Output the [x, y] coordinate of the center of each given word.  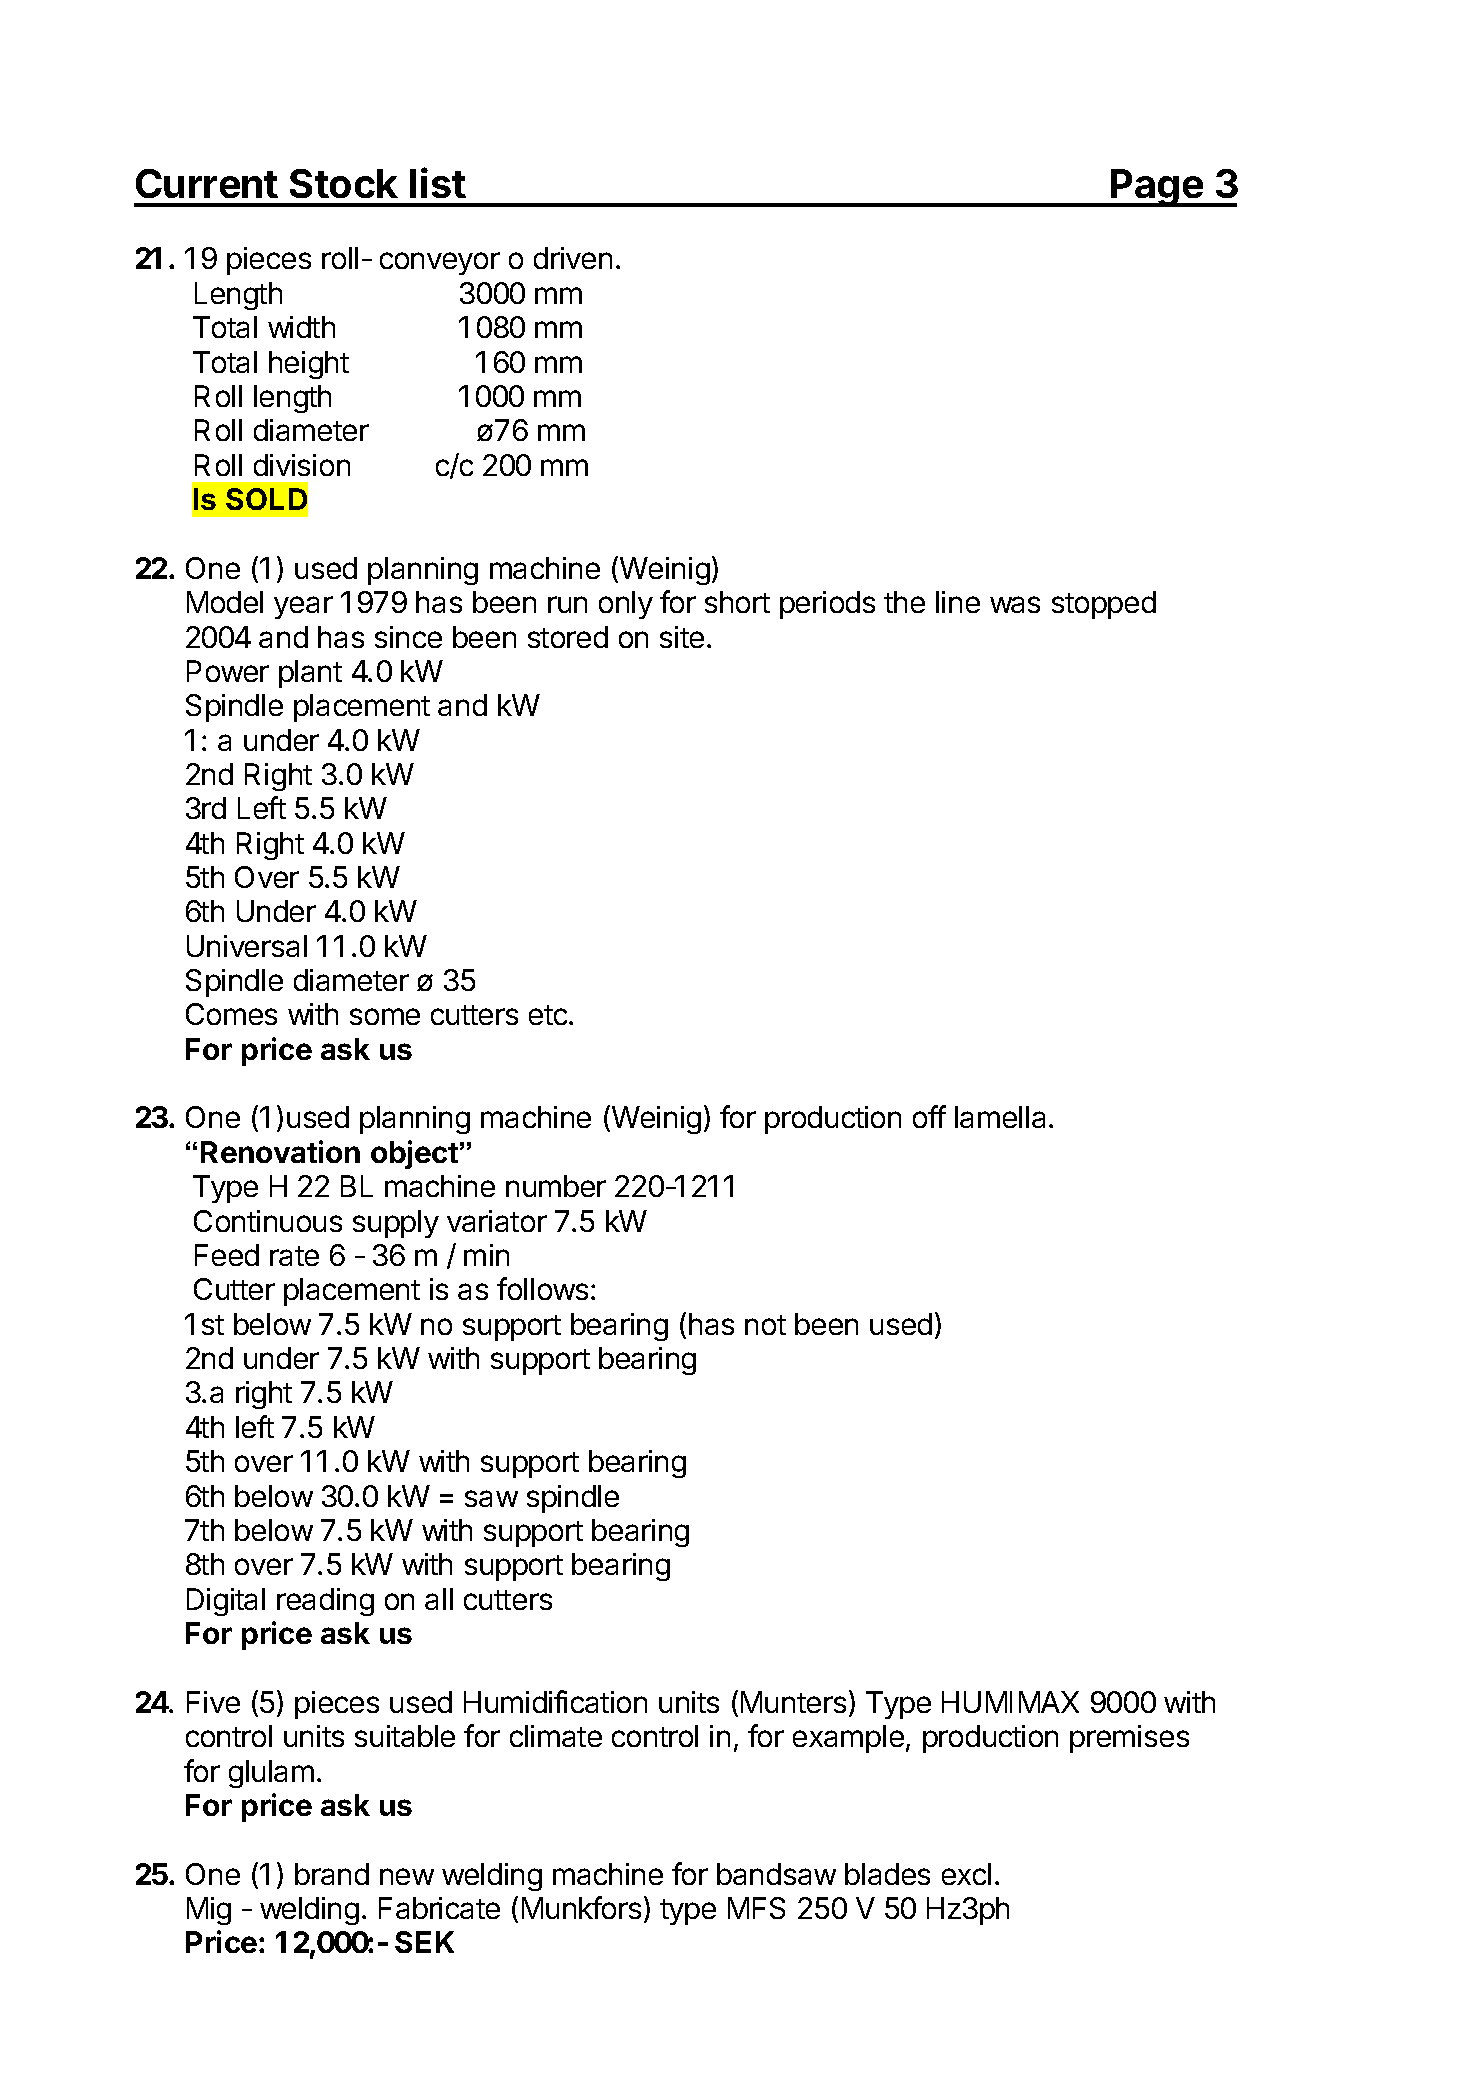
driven [573, 258]
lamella [1000, 1117]
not [765, 1325]
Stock [344, 183]
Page [1156, 188]
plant [310, 674]
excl [966, 1874]
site [682, 637]
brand [332, 1874]
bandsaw [776, 1874]
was [1015, 604]
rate [294, 1256]
